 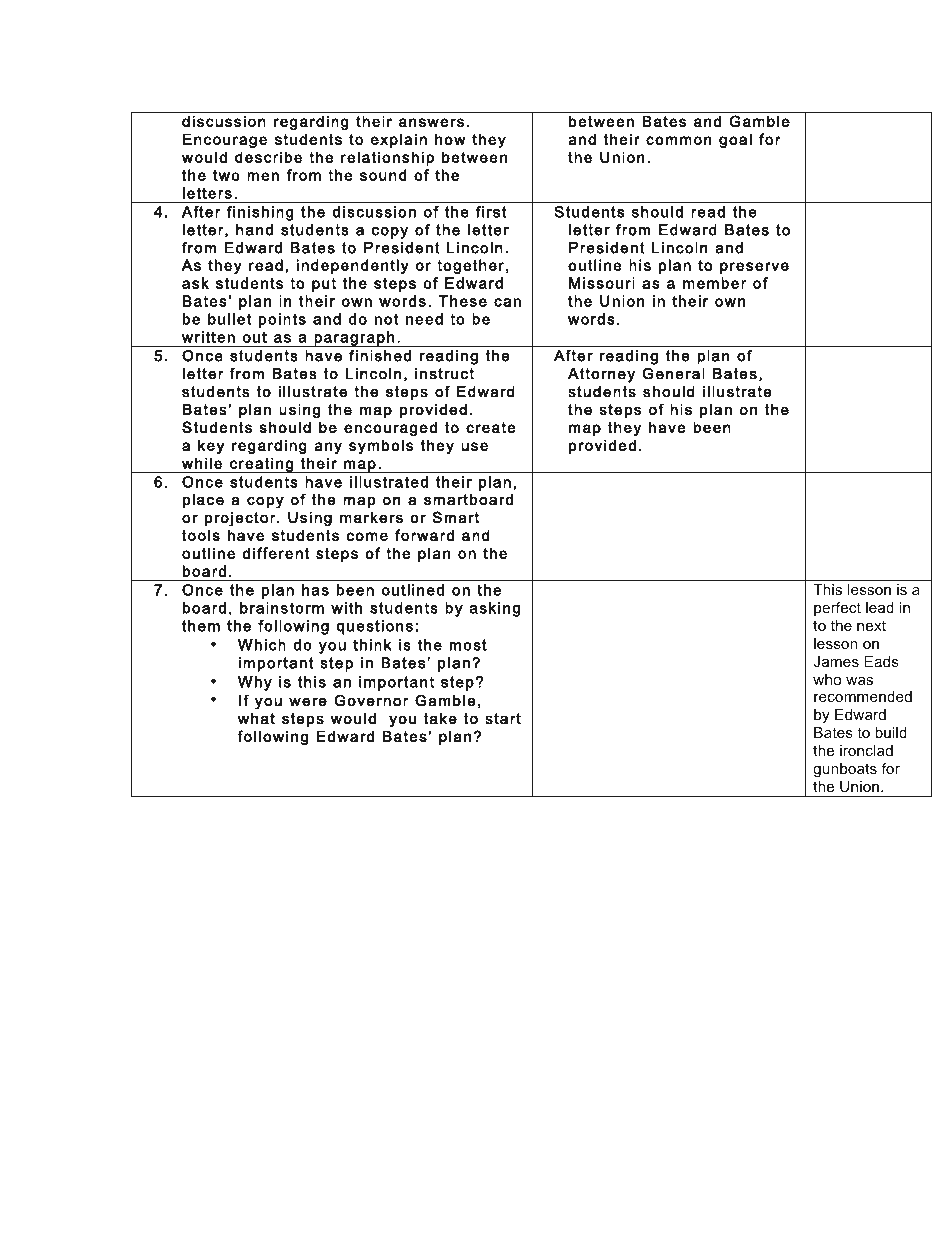 What do you see at coordinates (845, 770) in the image?
I see `gunboats` at bounding box center [845, 770].
